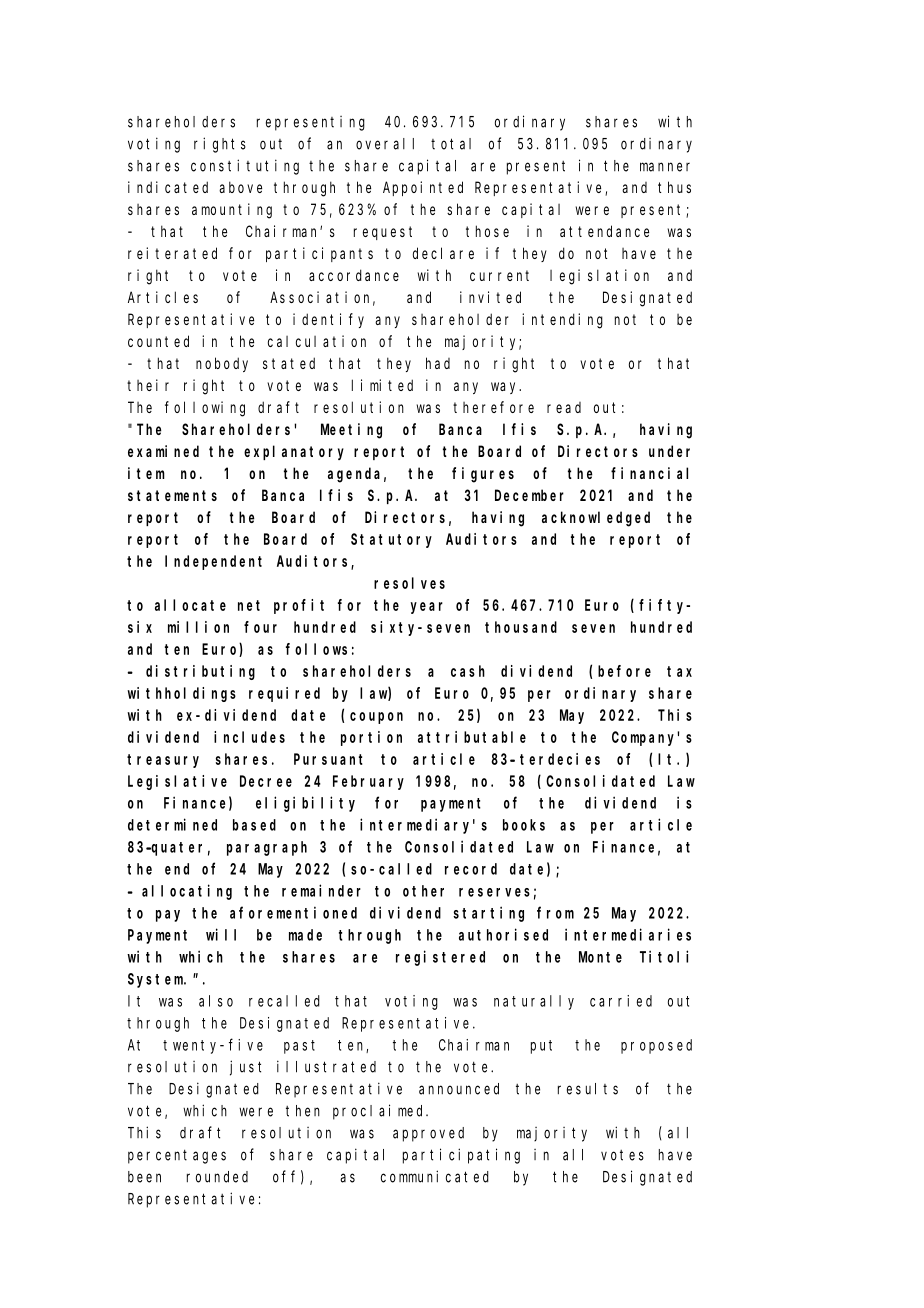  I want to click on communicated, so click(435, 1176).
